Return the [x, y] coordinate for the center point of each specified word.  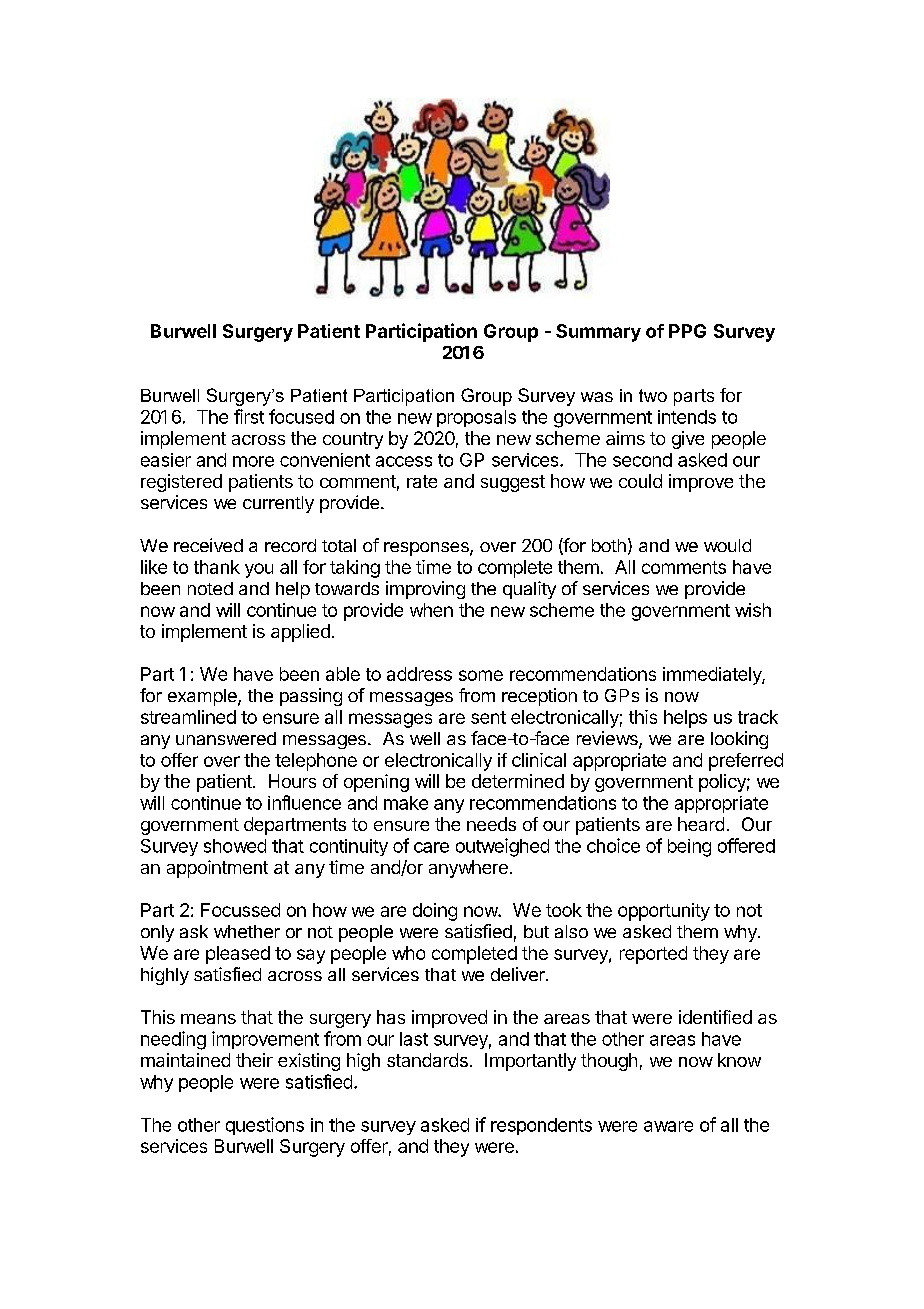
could [640, 481]
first [249, 416]
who [408, 953]
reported [653, 955]
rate [422, 481]
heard [701, 824]
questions [265, 1126]
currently [278, 504]
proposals [476, 418]
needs [491, 824]
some [481, 675]
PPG [687, 331]
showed [235, 846]
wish [753, 610]
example [203, 697]
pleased [238, 955]
